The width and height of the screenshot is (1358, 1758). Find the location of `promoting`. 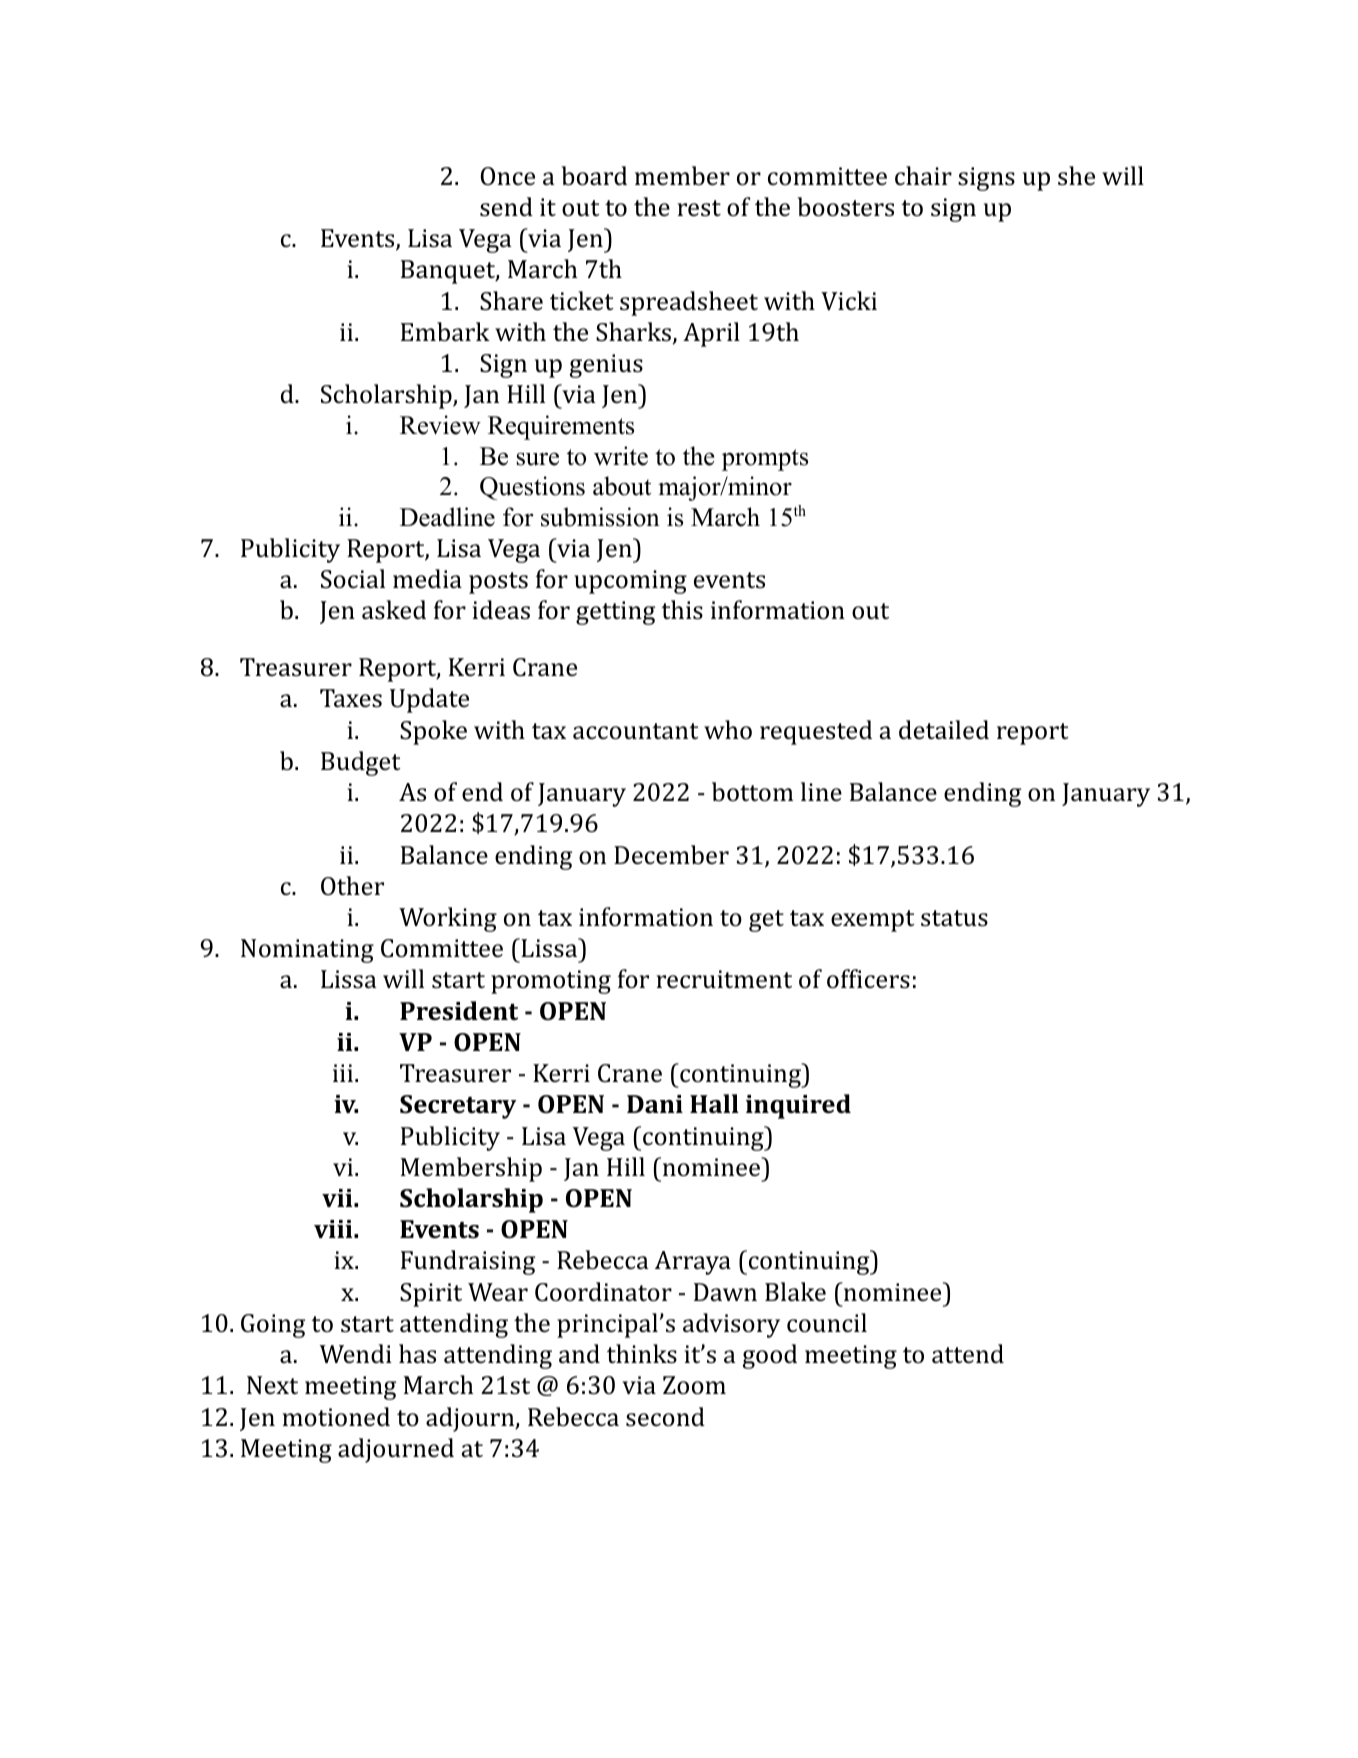

promoting is located at coordinates (551, 982).
